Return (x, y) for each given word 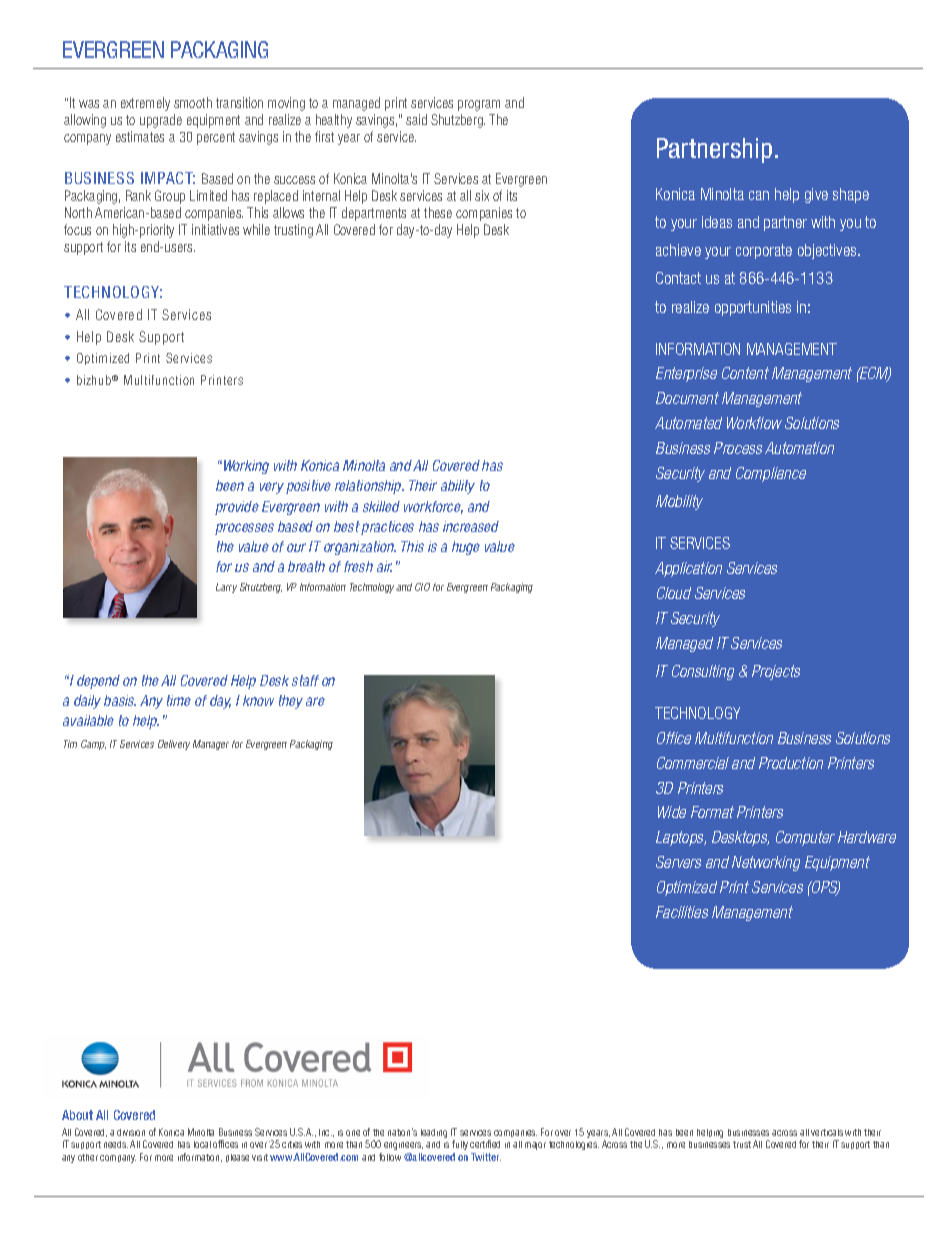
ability (458, 487)
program (479, 105)
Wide (672, 812)
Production (791, 763)
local (202, 1144)
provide (237, 508)
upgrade (161, 121)
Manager (211, 745)
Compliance (771, 474)
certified (485, 1144)
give (816, 195)
